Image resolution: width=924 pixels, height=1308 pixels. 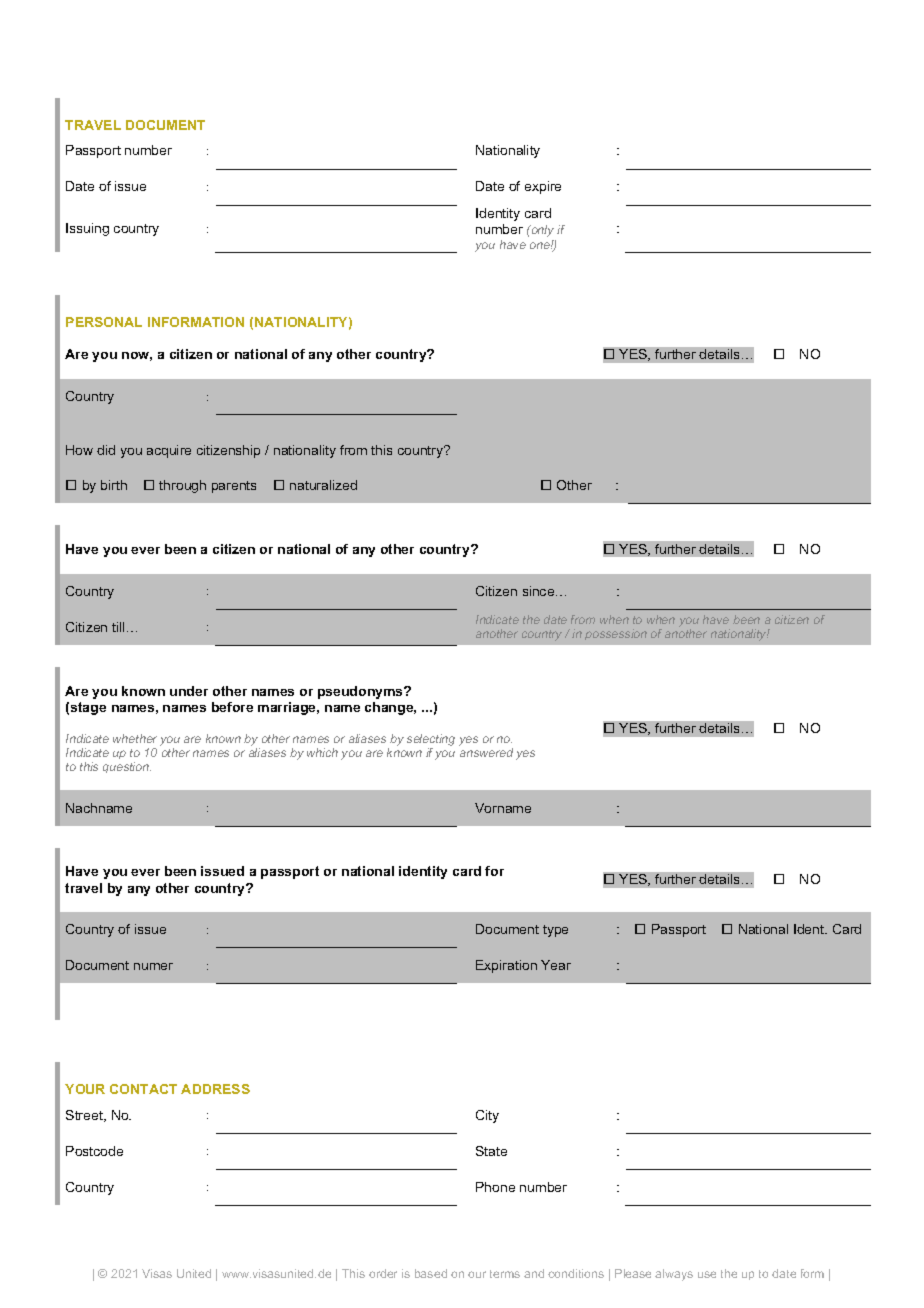 What do you see at coordinates (94, 1151) in the page?
I see `Postcode` at bounding box center [94, 1151].
